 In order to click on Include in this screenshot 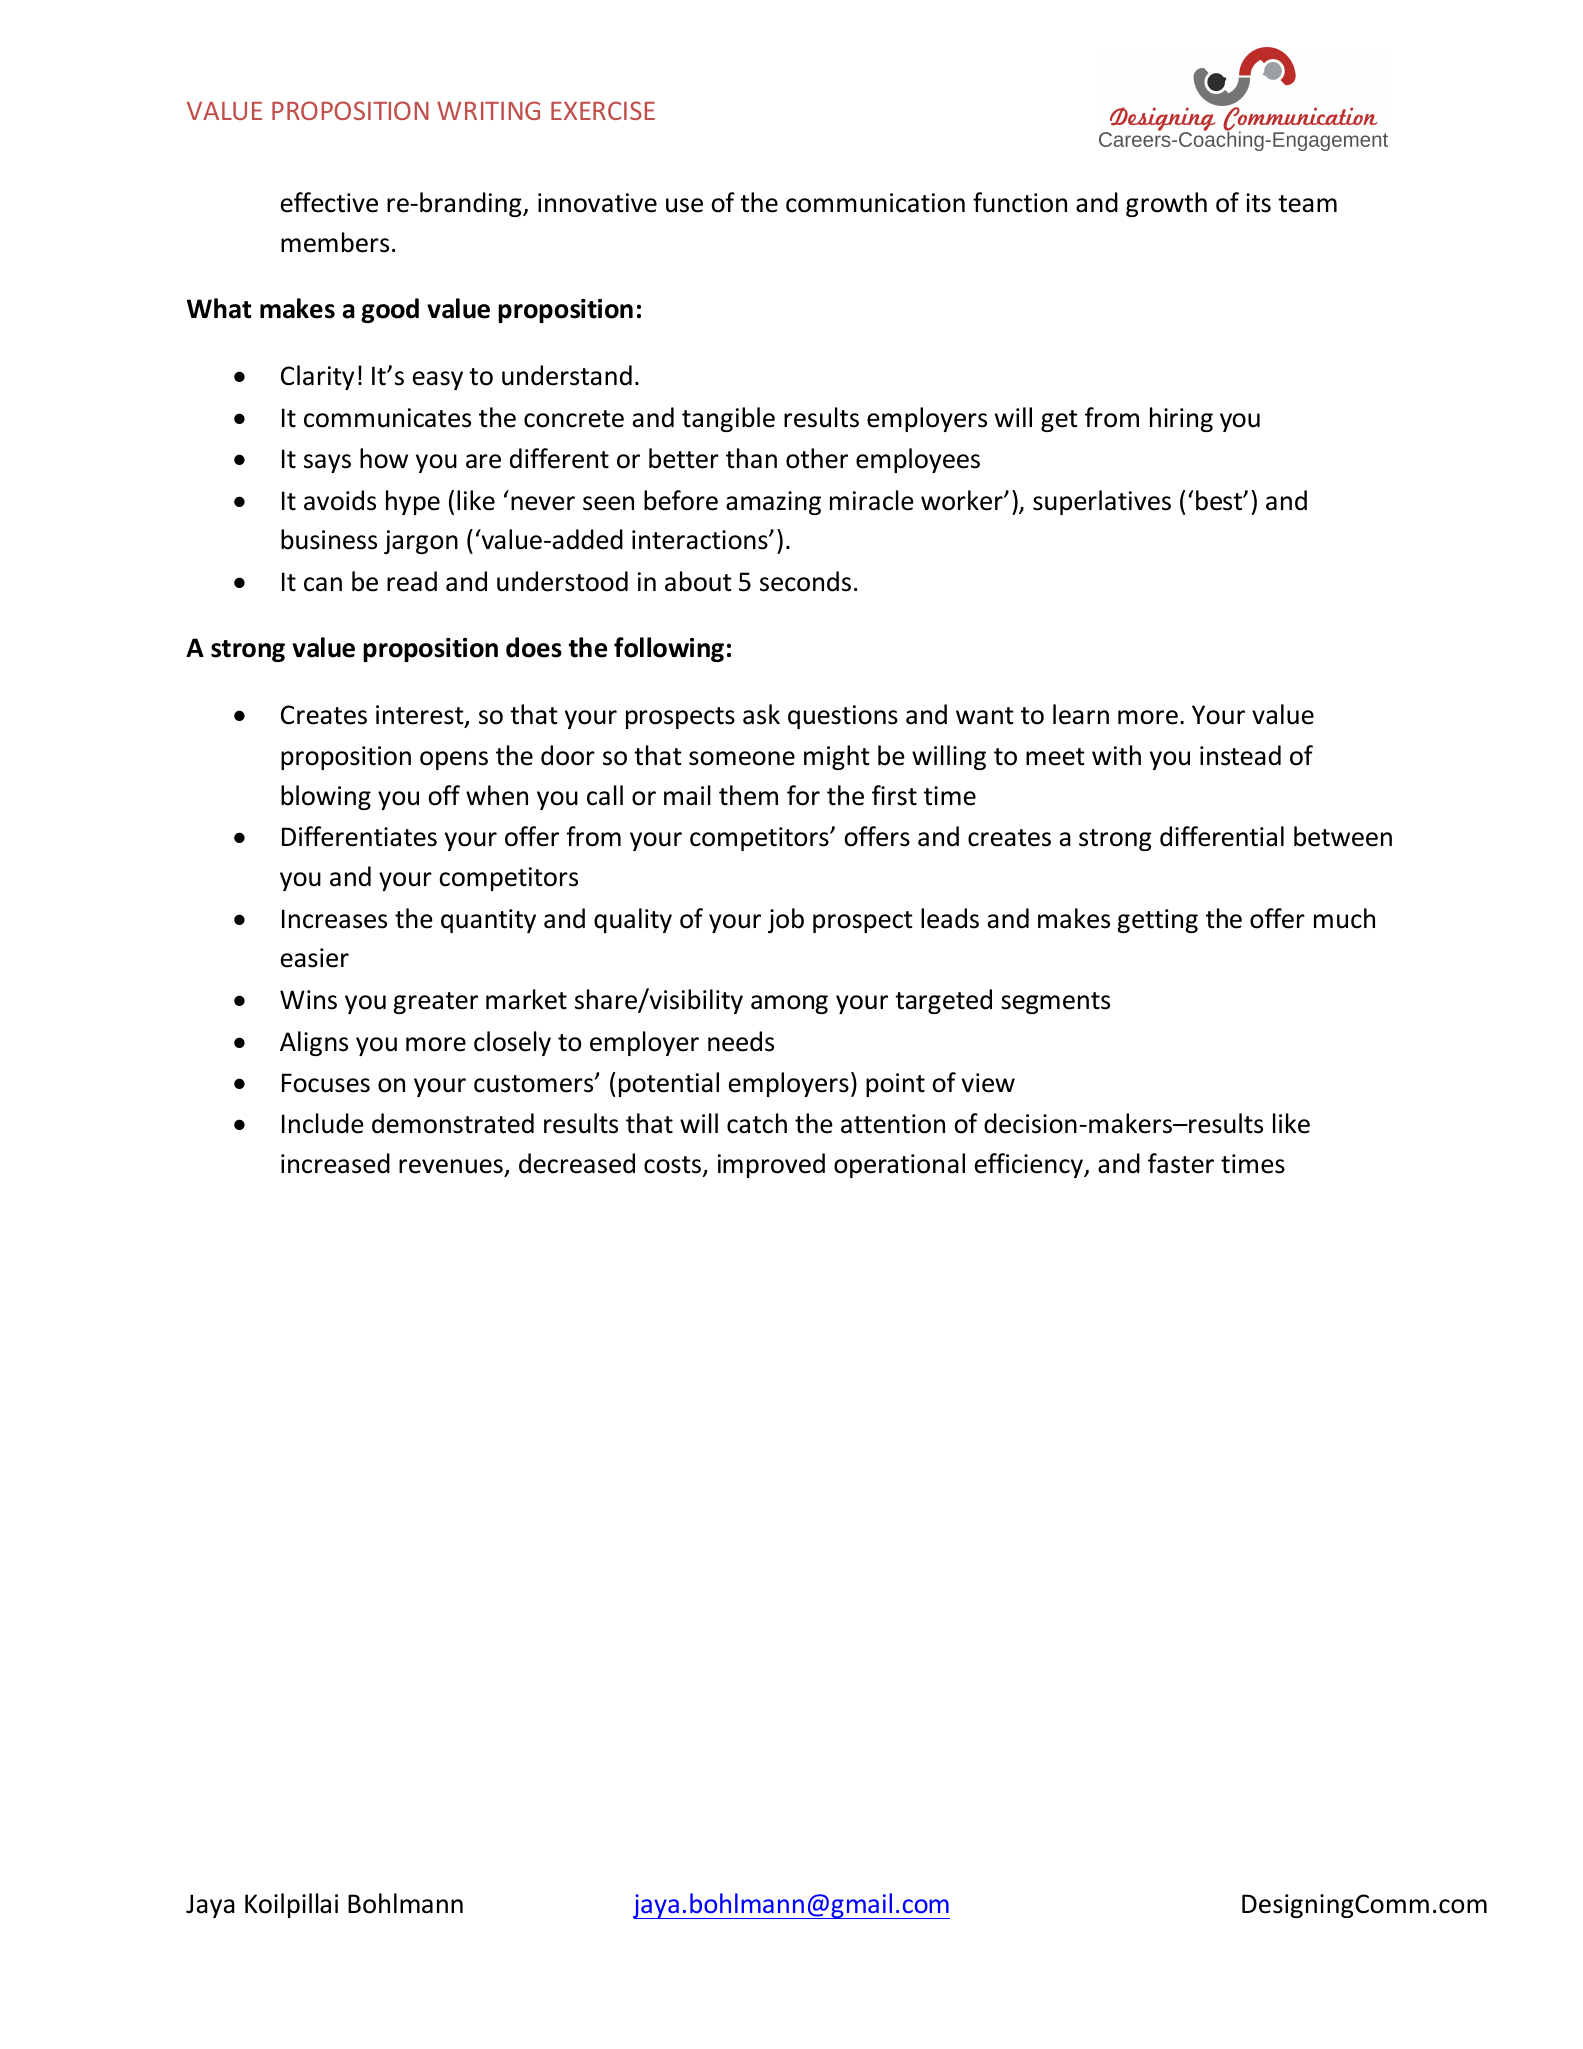, I will do `click(323, 1123)`.
